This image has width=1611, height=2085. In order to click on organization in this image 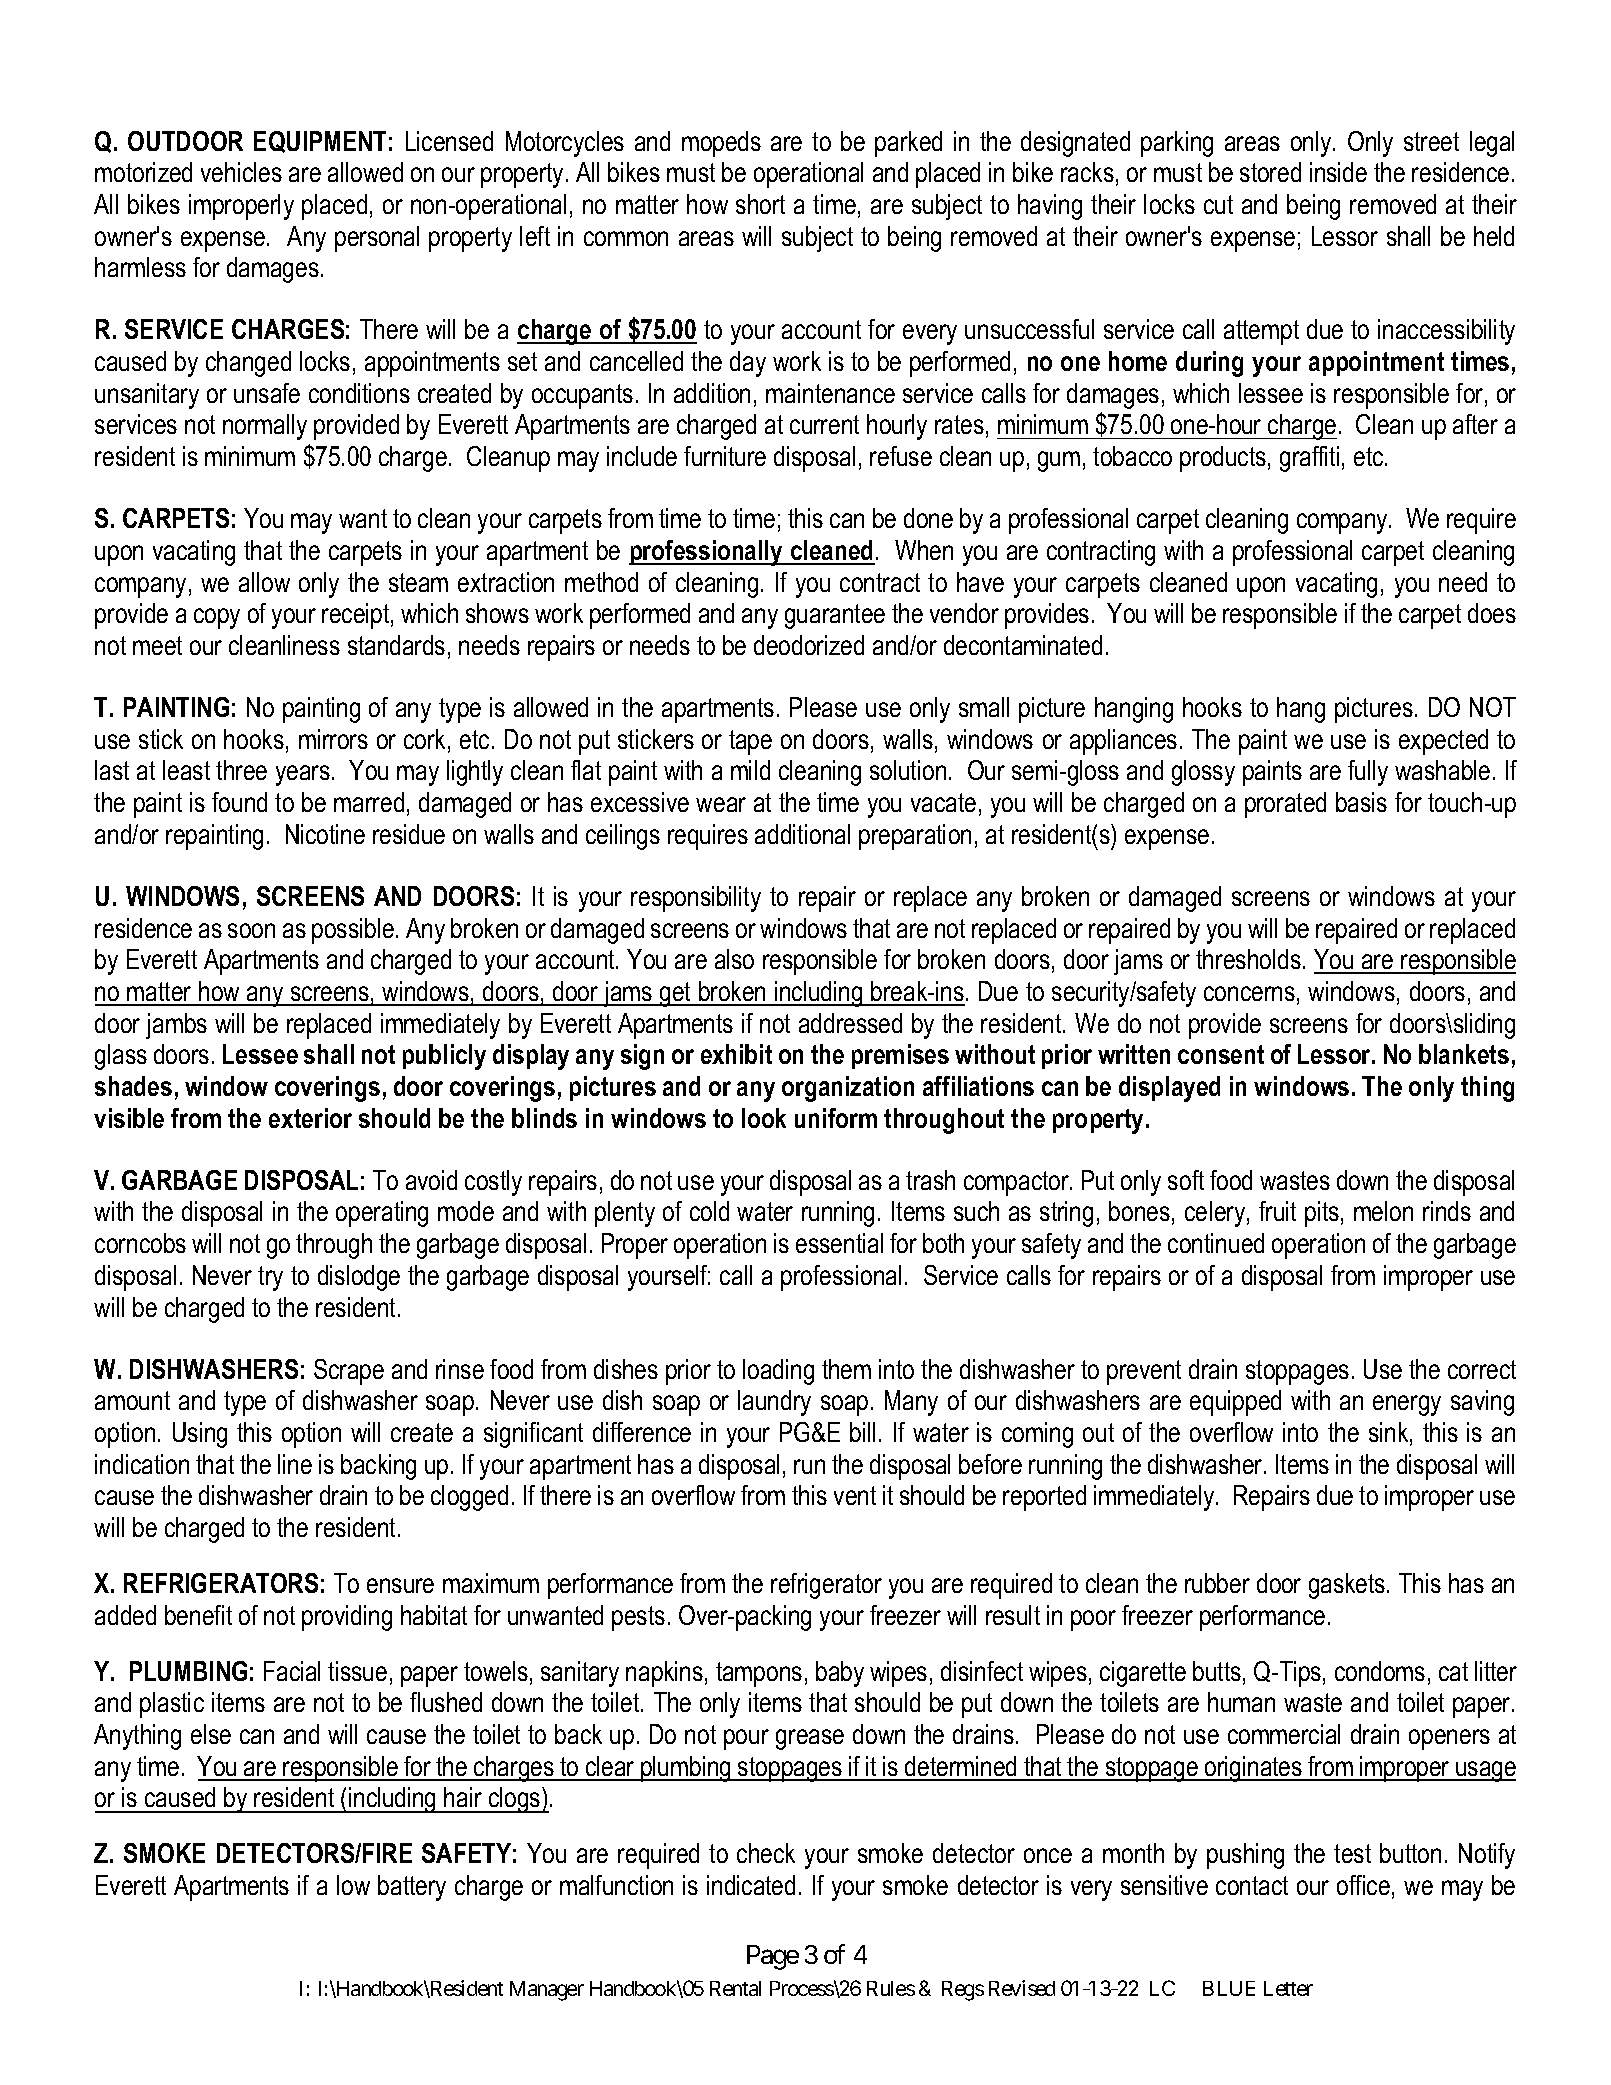, I will do `click(848, 1089)`.
